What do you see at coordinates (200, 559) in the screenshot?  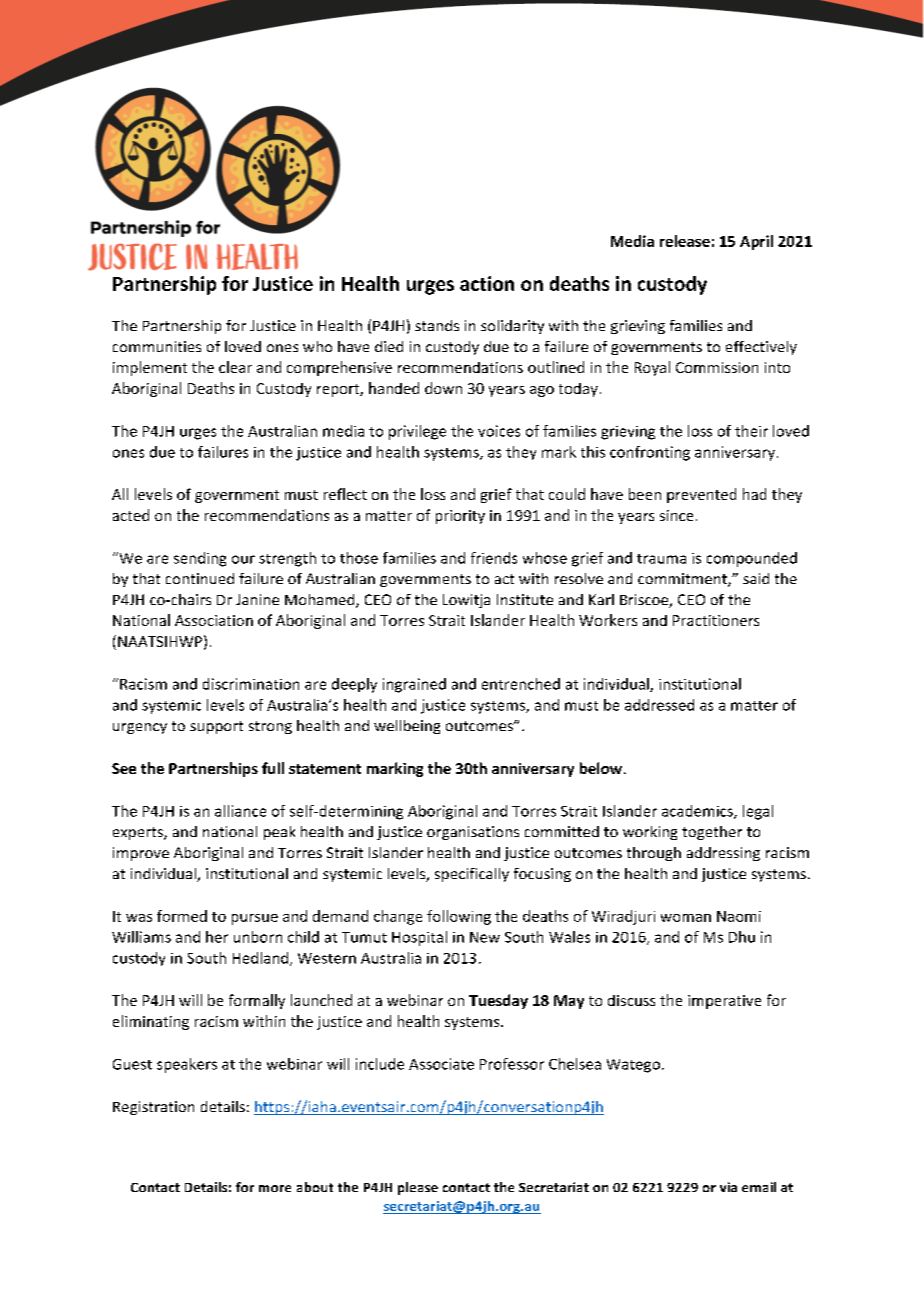 I see `sending` at bounding box center [200, 559].
